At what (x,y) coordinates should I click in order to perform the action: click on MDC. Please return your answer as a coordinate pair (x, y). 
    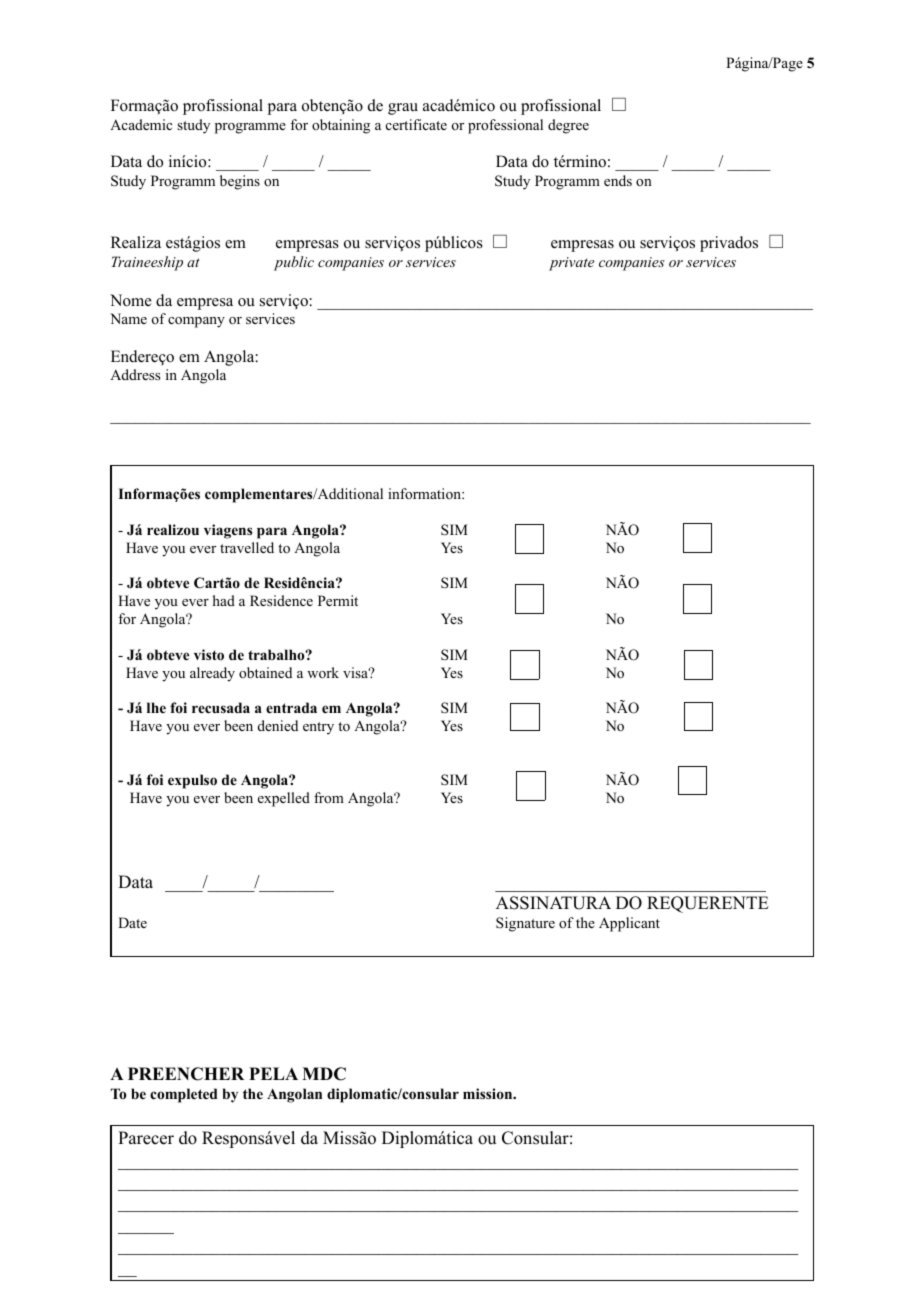
    Looking at the image, I should click on (324, 1074).
